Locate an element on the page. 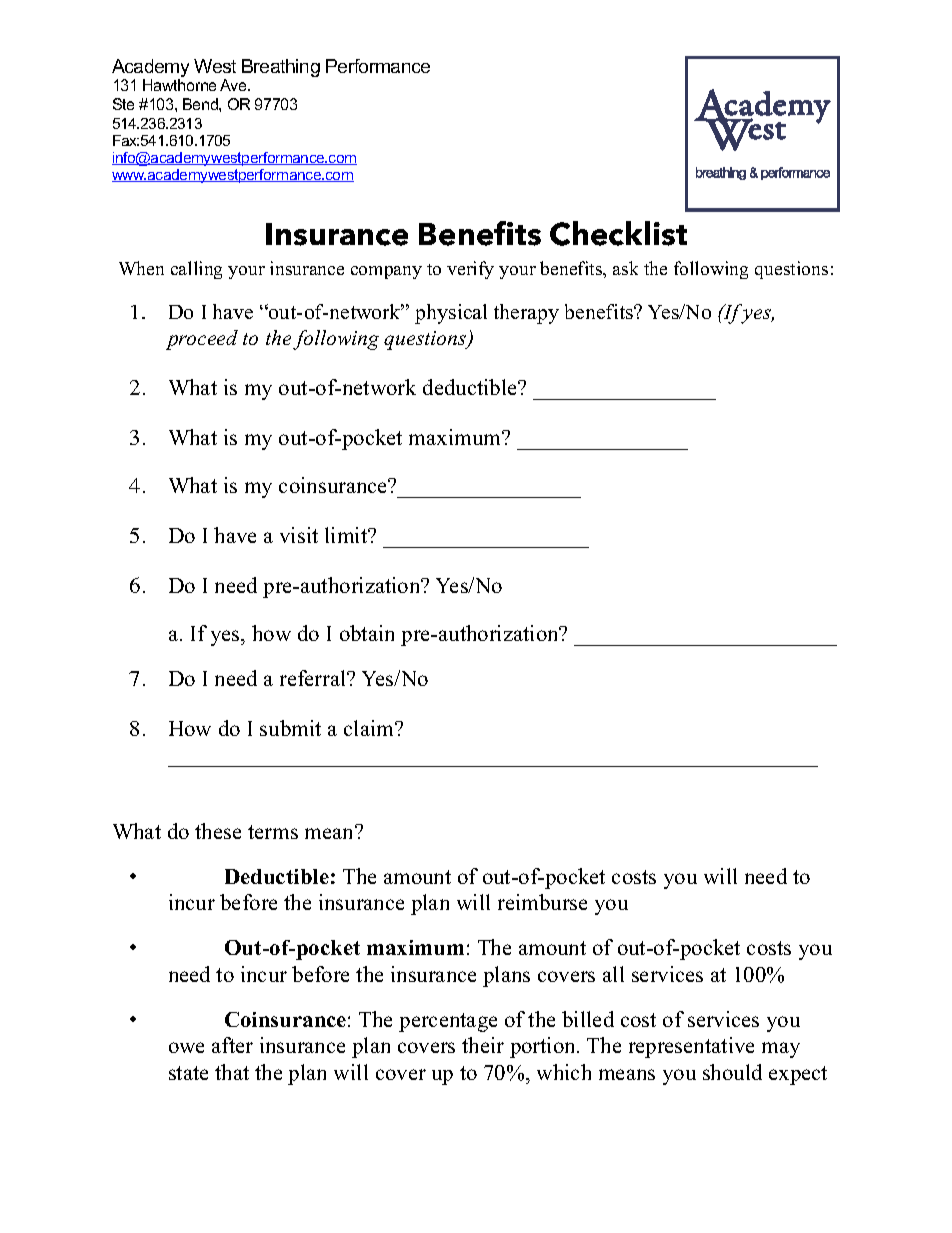 This page has width=952, height=1233. reimburse is located at coordinates (542, 902).
